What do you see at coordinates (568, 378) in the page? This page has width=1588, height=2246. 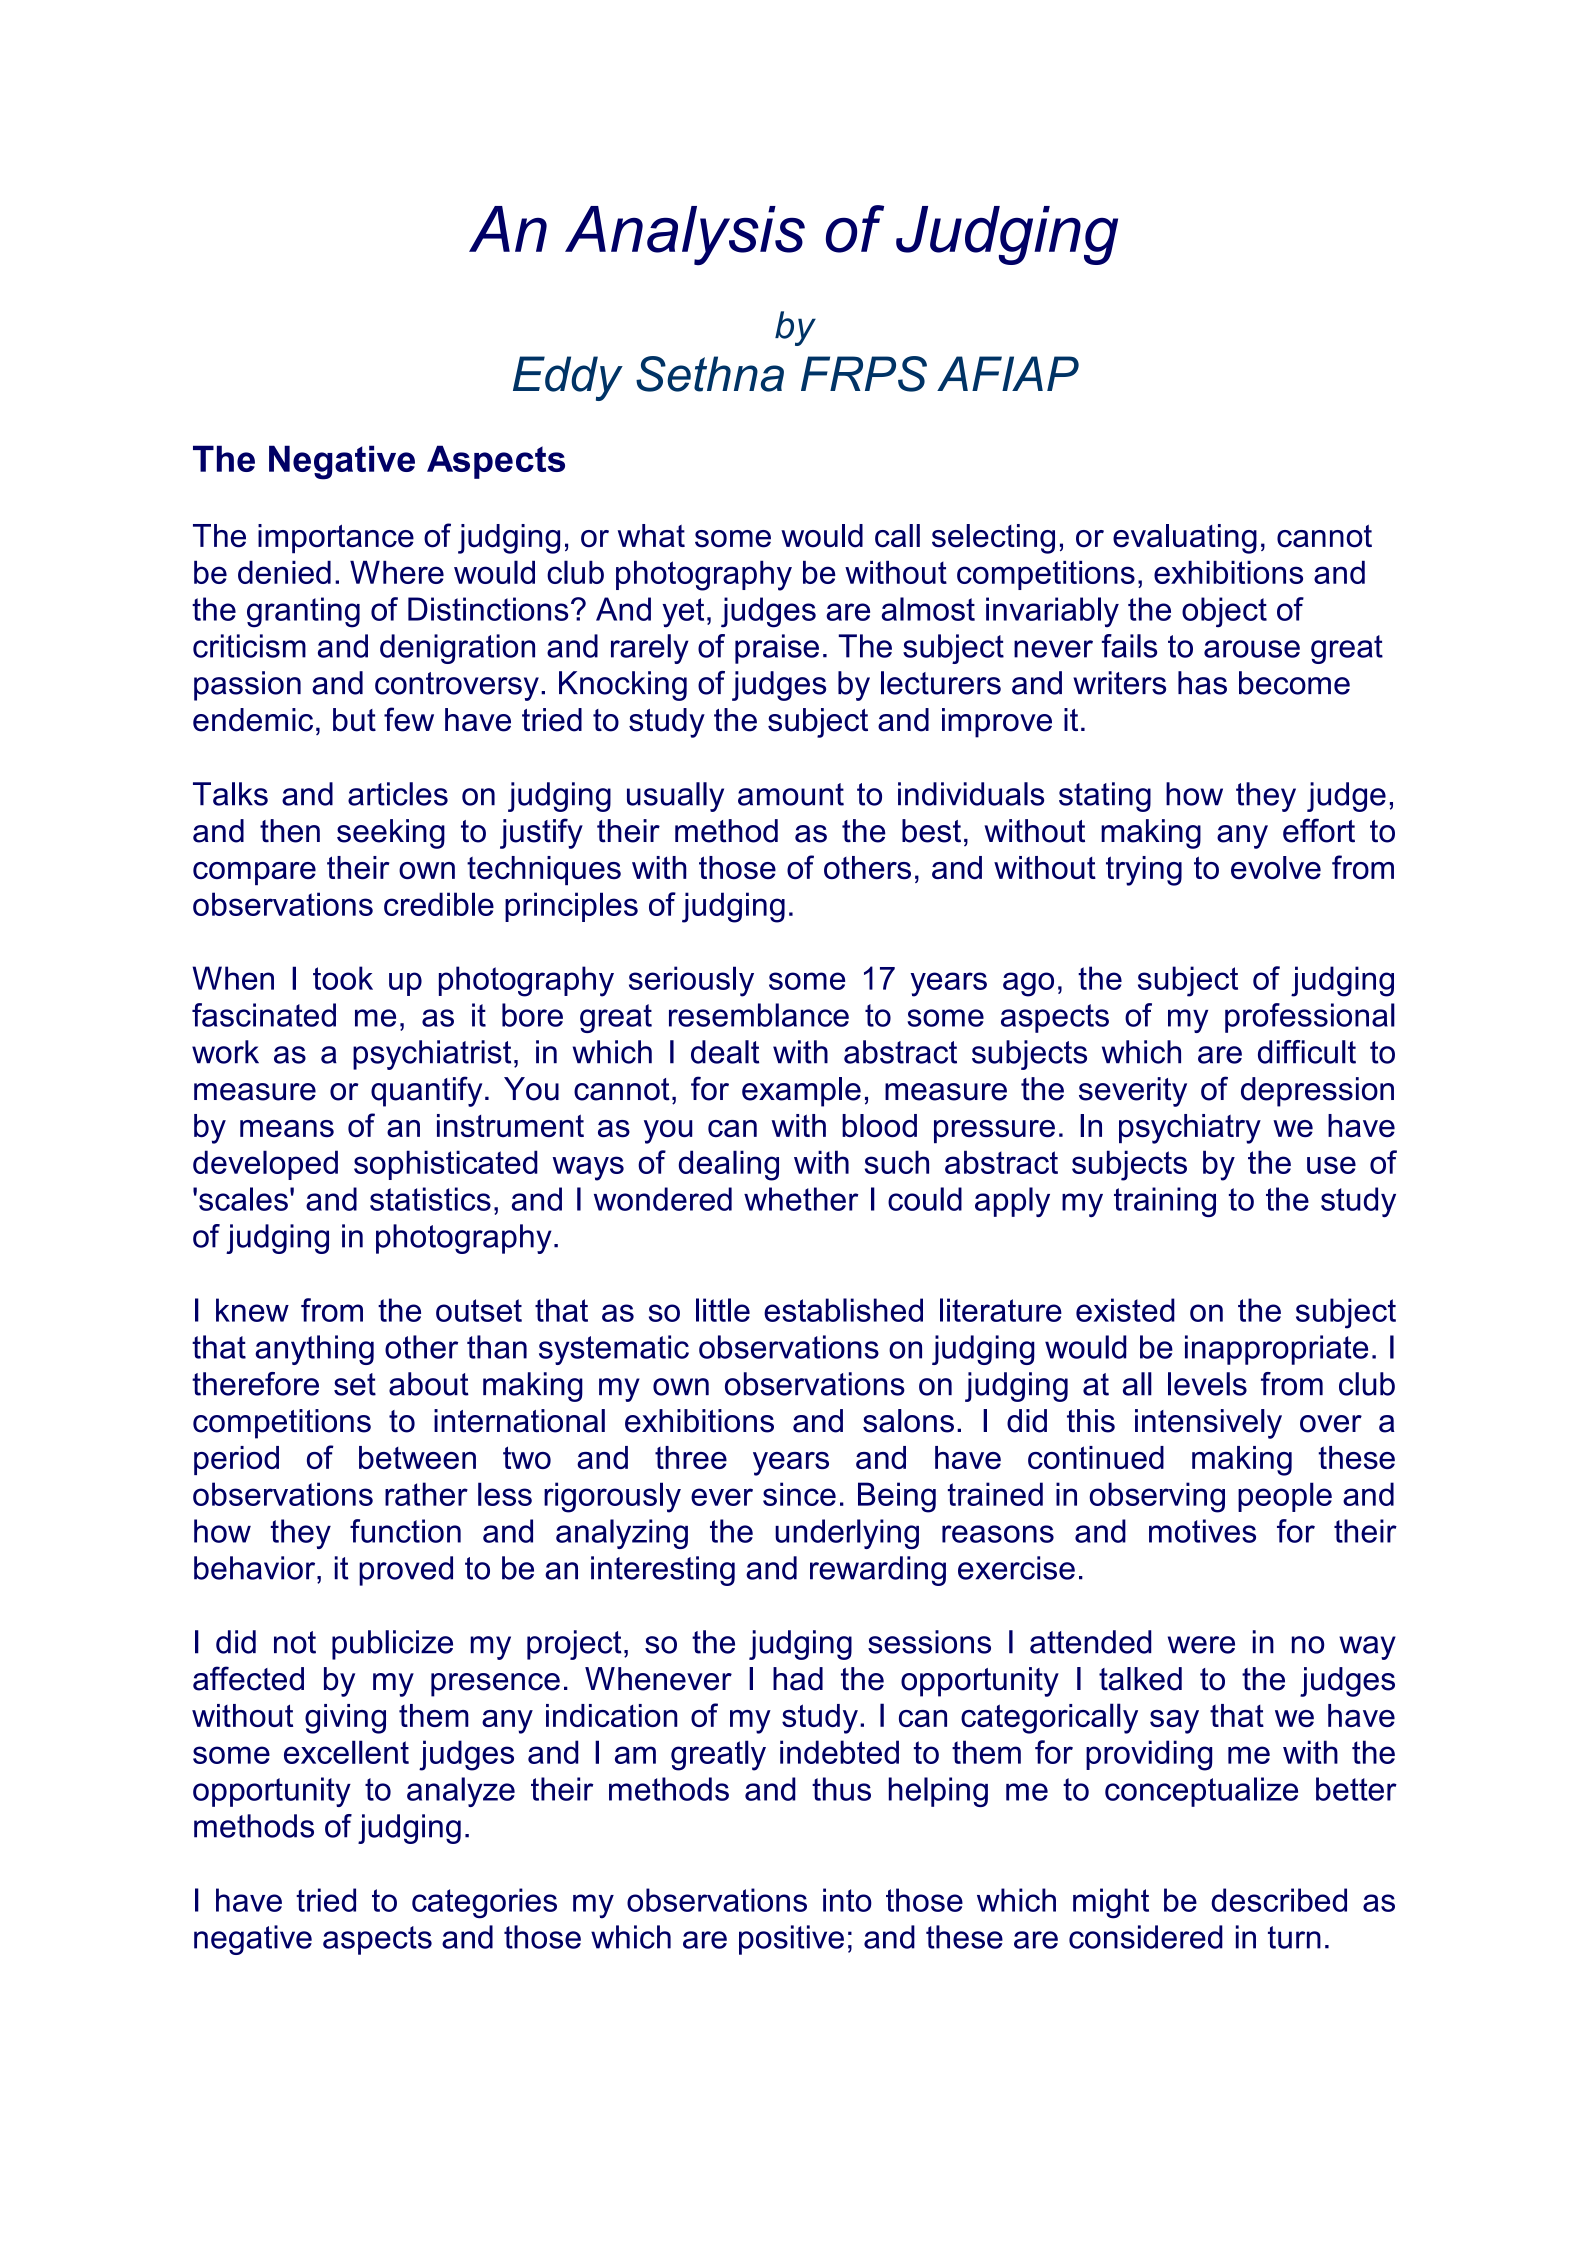 I see `Eddy` at bounding box center [568, 378].
